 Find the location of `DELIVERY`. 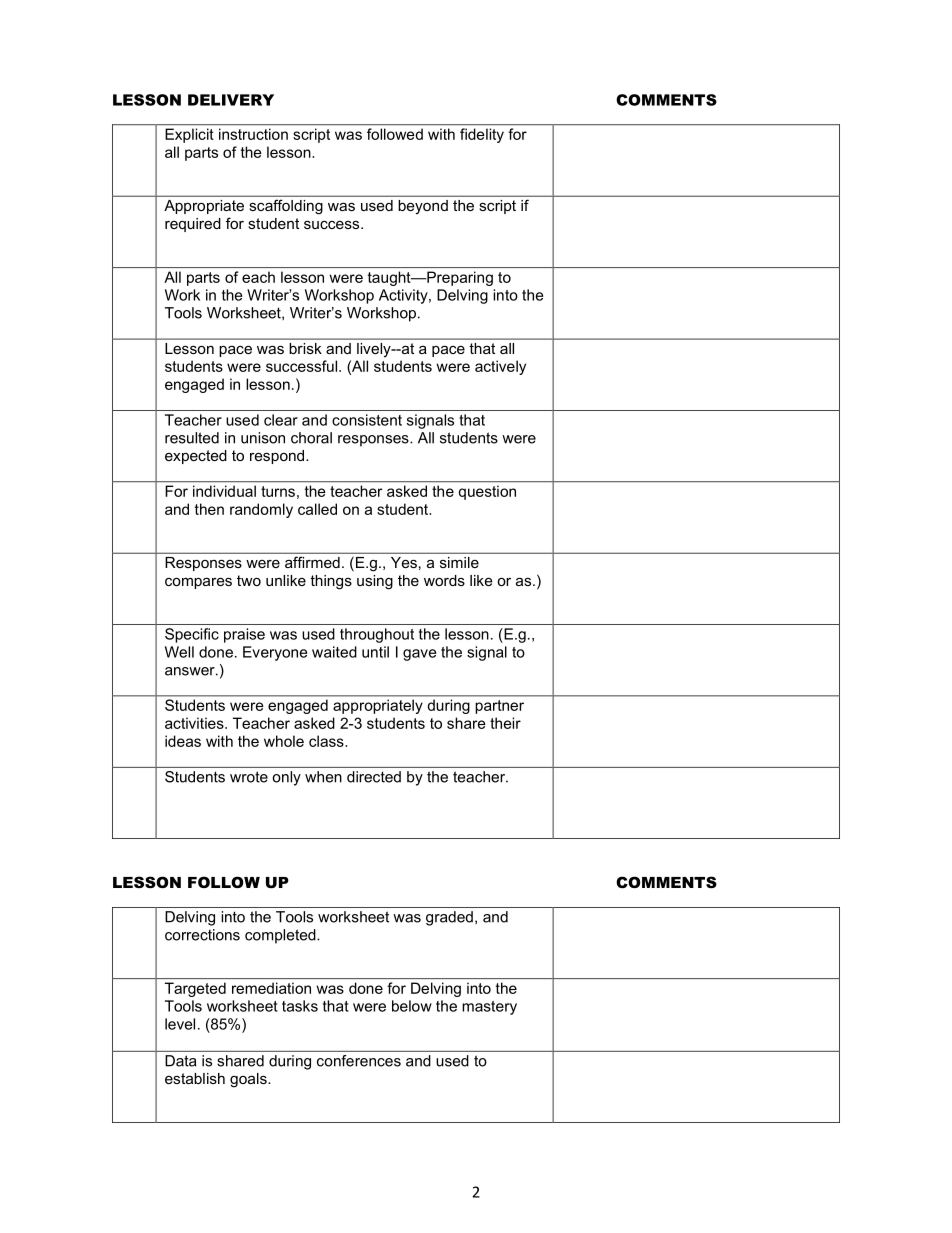

DELIVERY is located at coordinates (231, 100).
